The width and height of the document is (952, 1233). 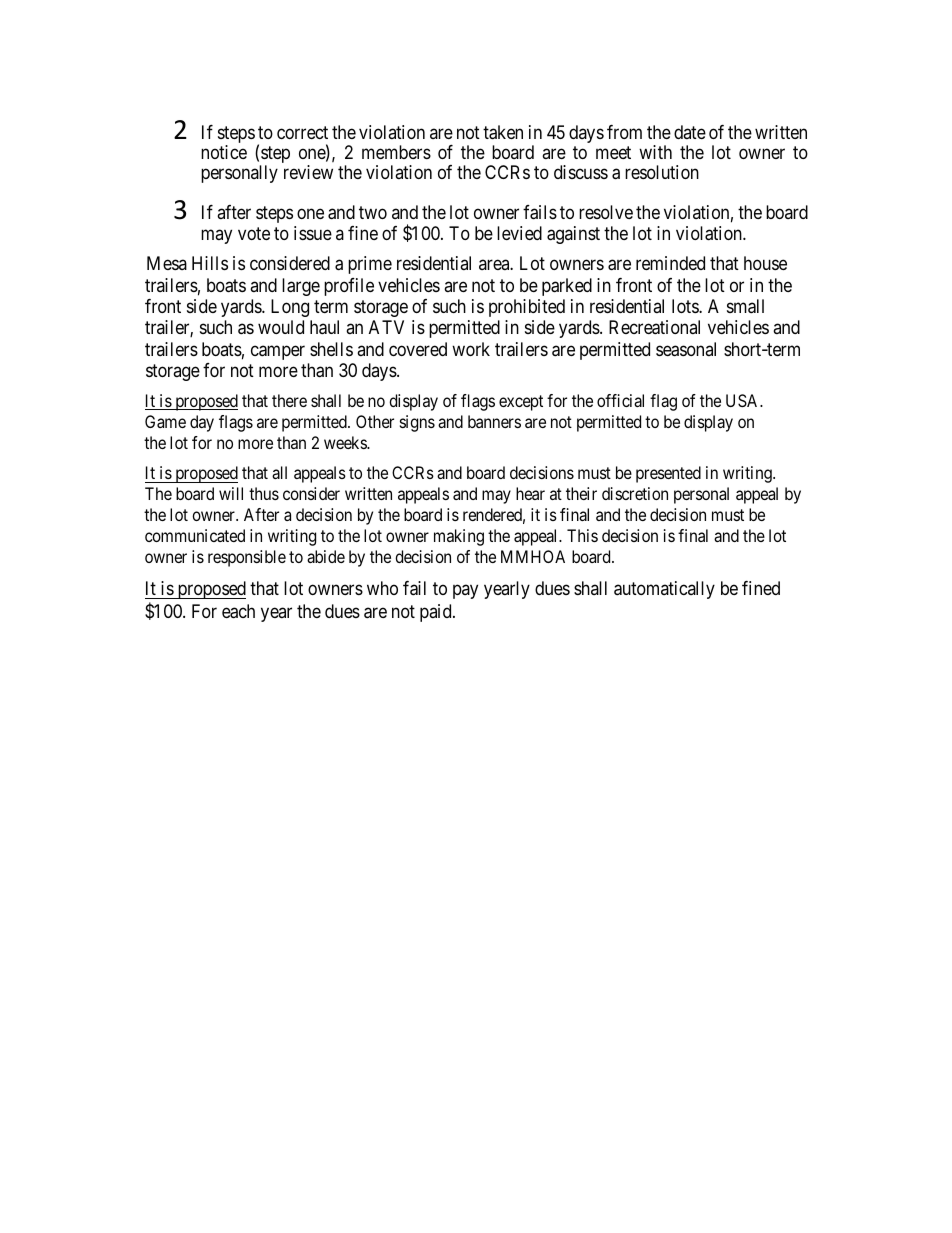 I want to click on signs, so click(x=417, y=423).
